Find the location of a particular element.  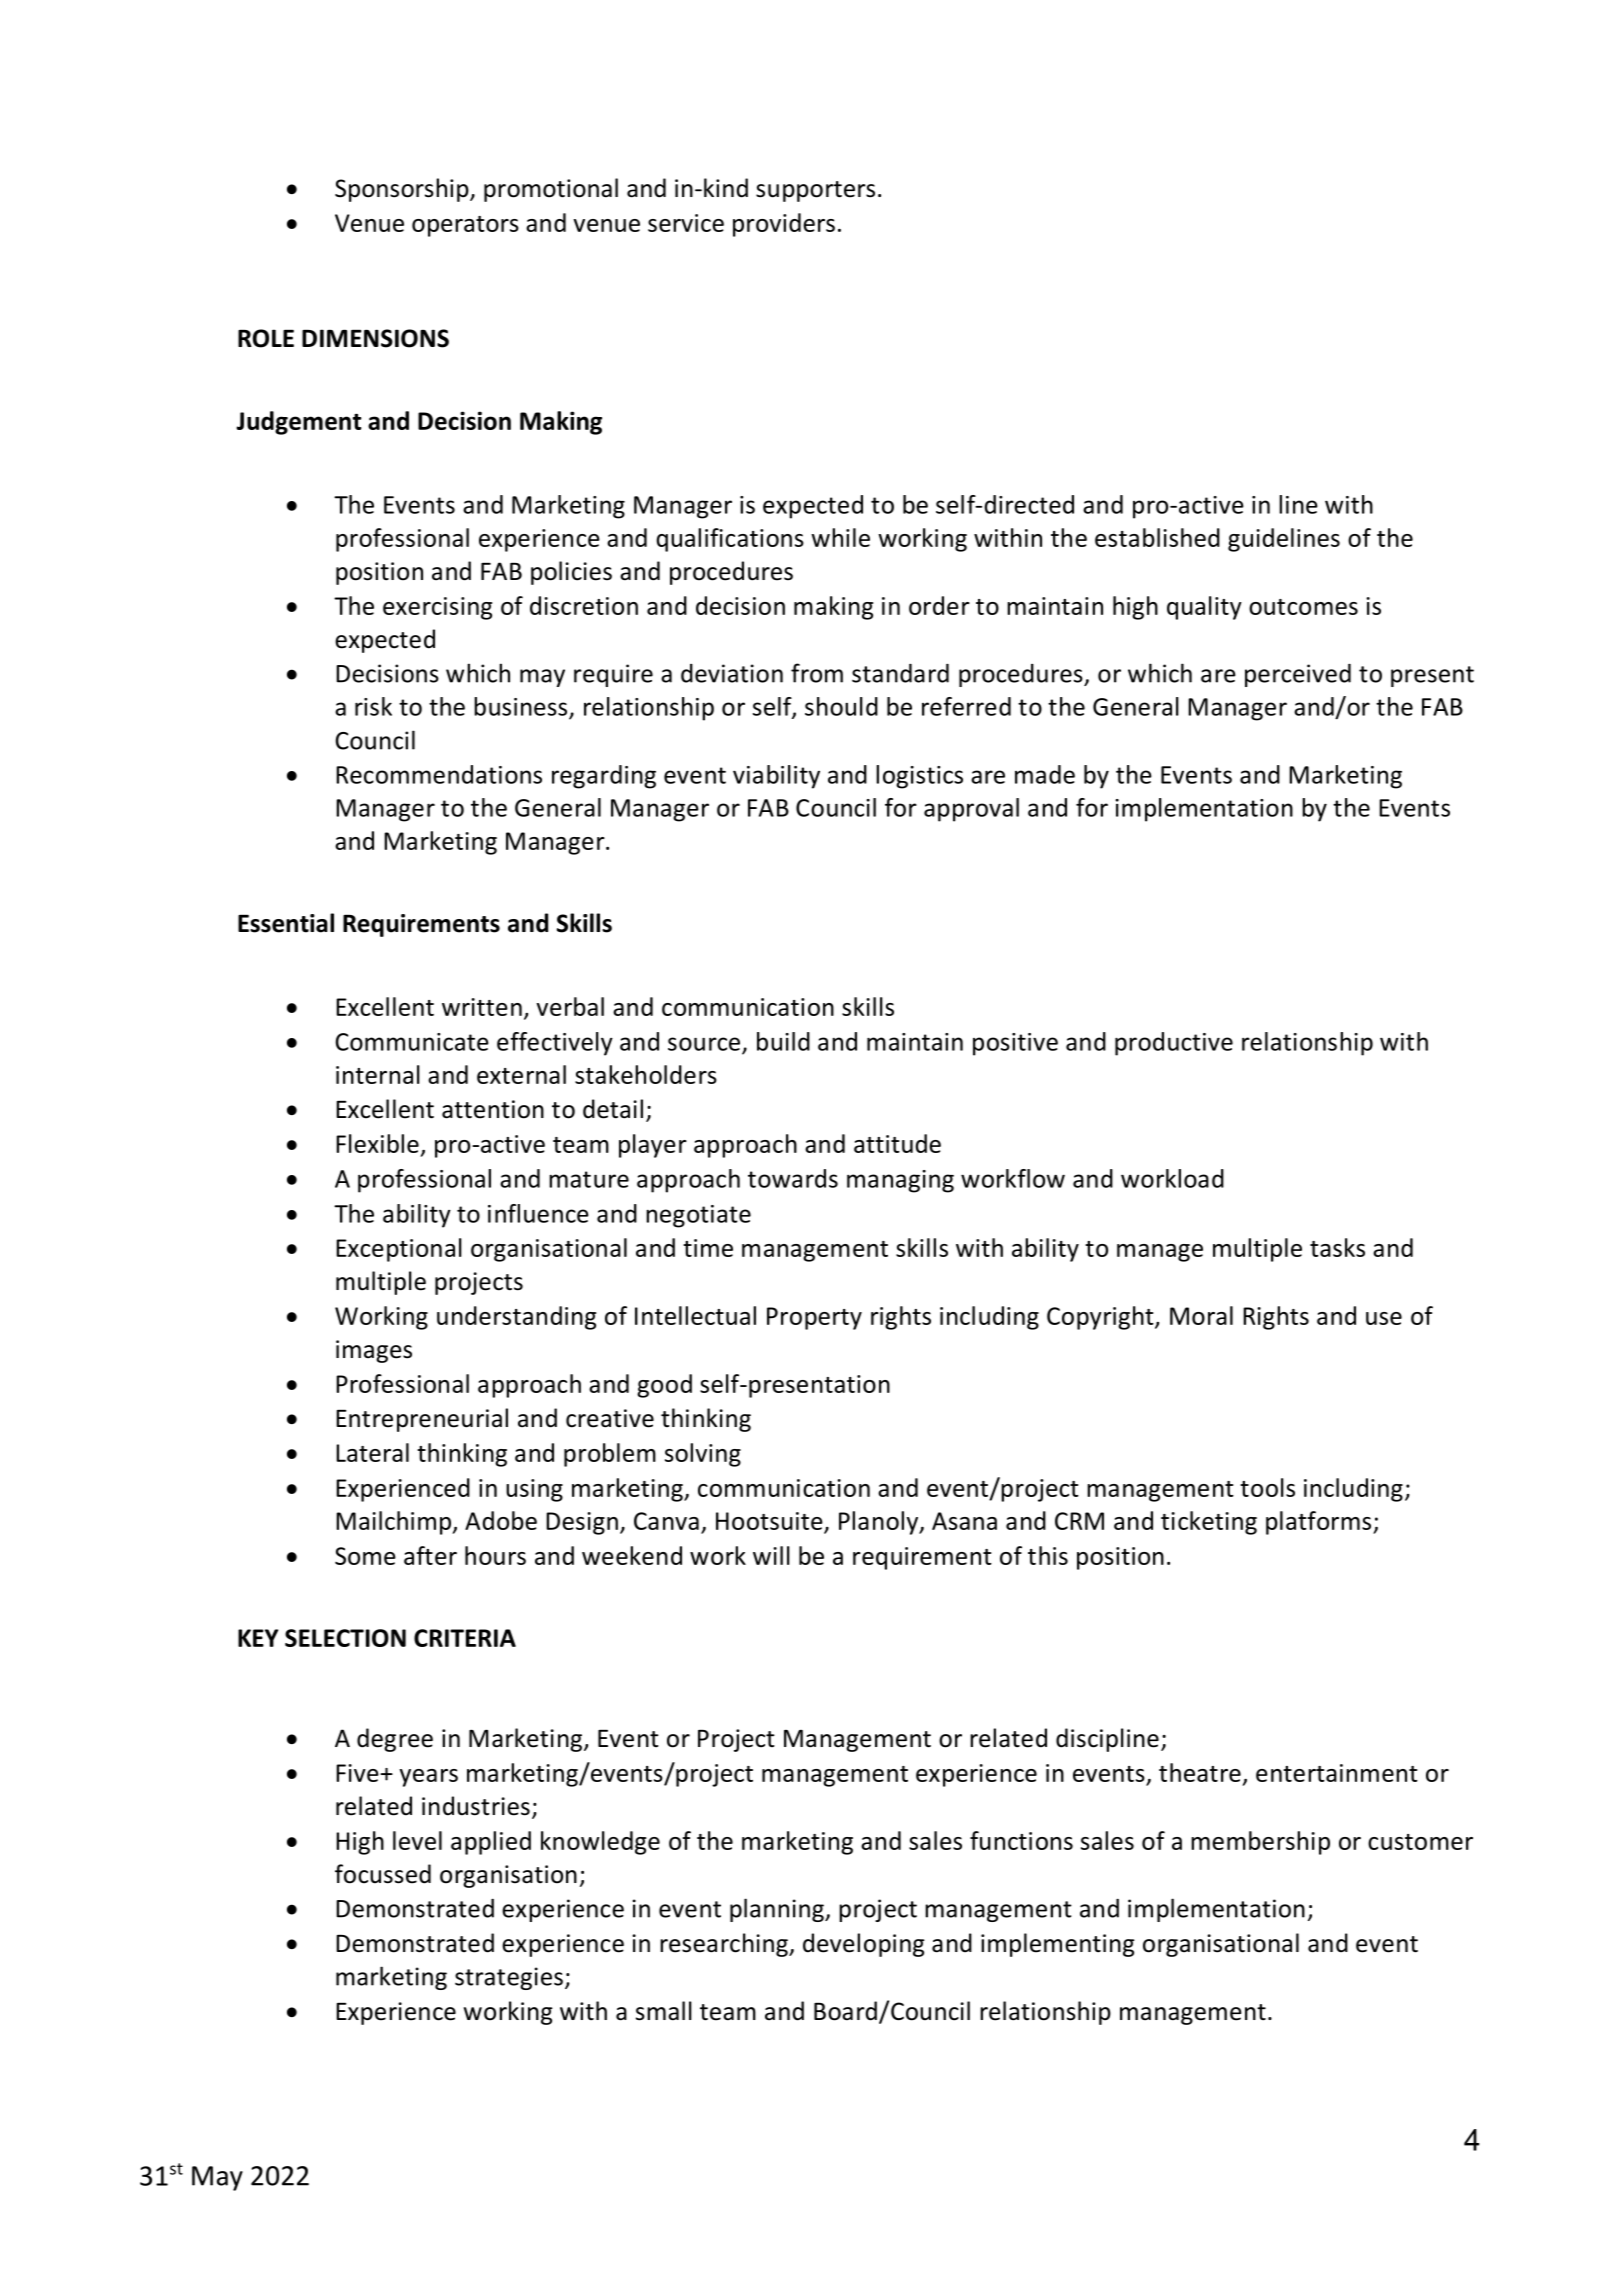

perceived is located at coordinates (1298, 675).
